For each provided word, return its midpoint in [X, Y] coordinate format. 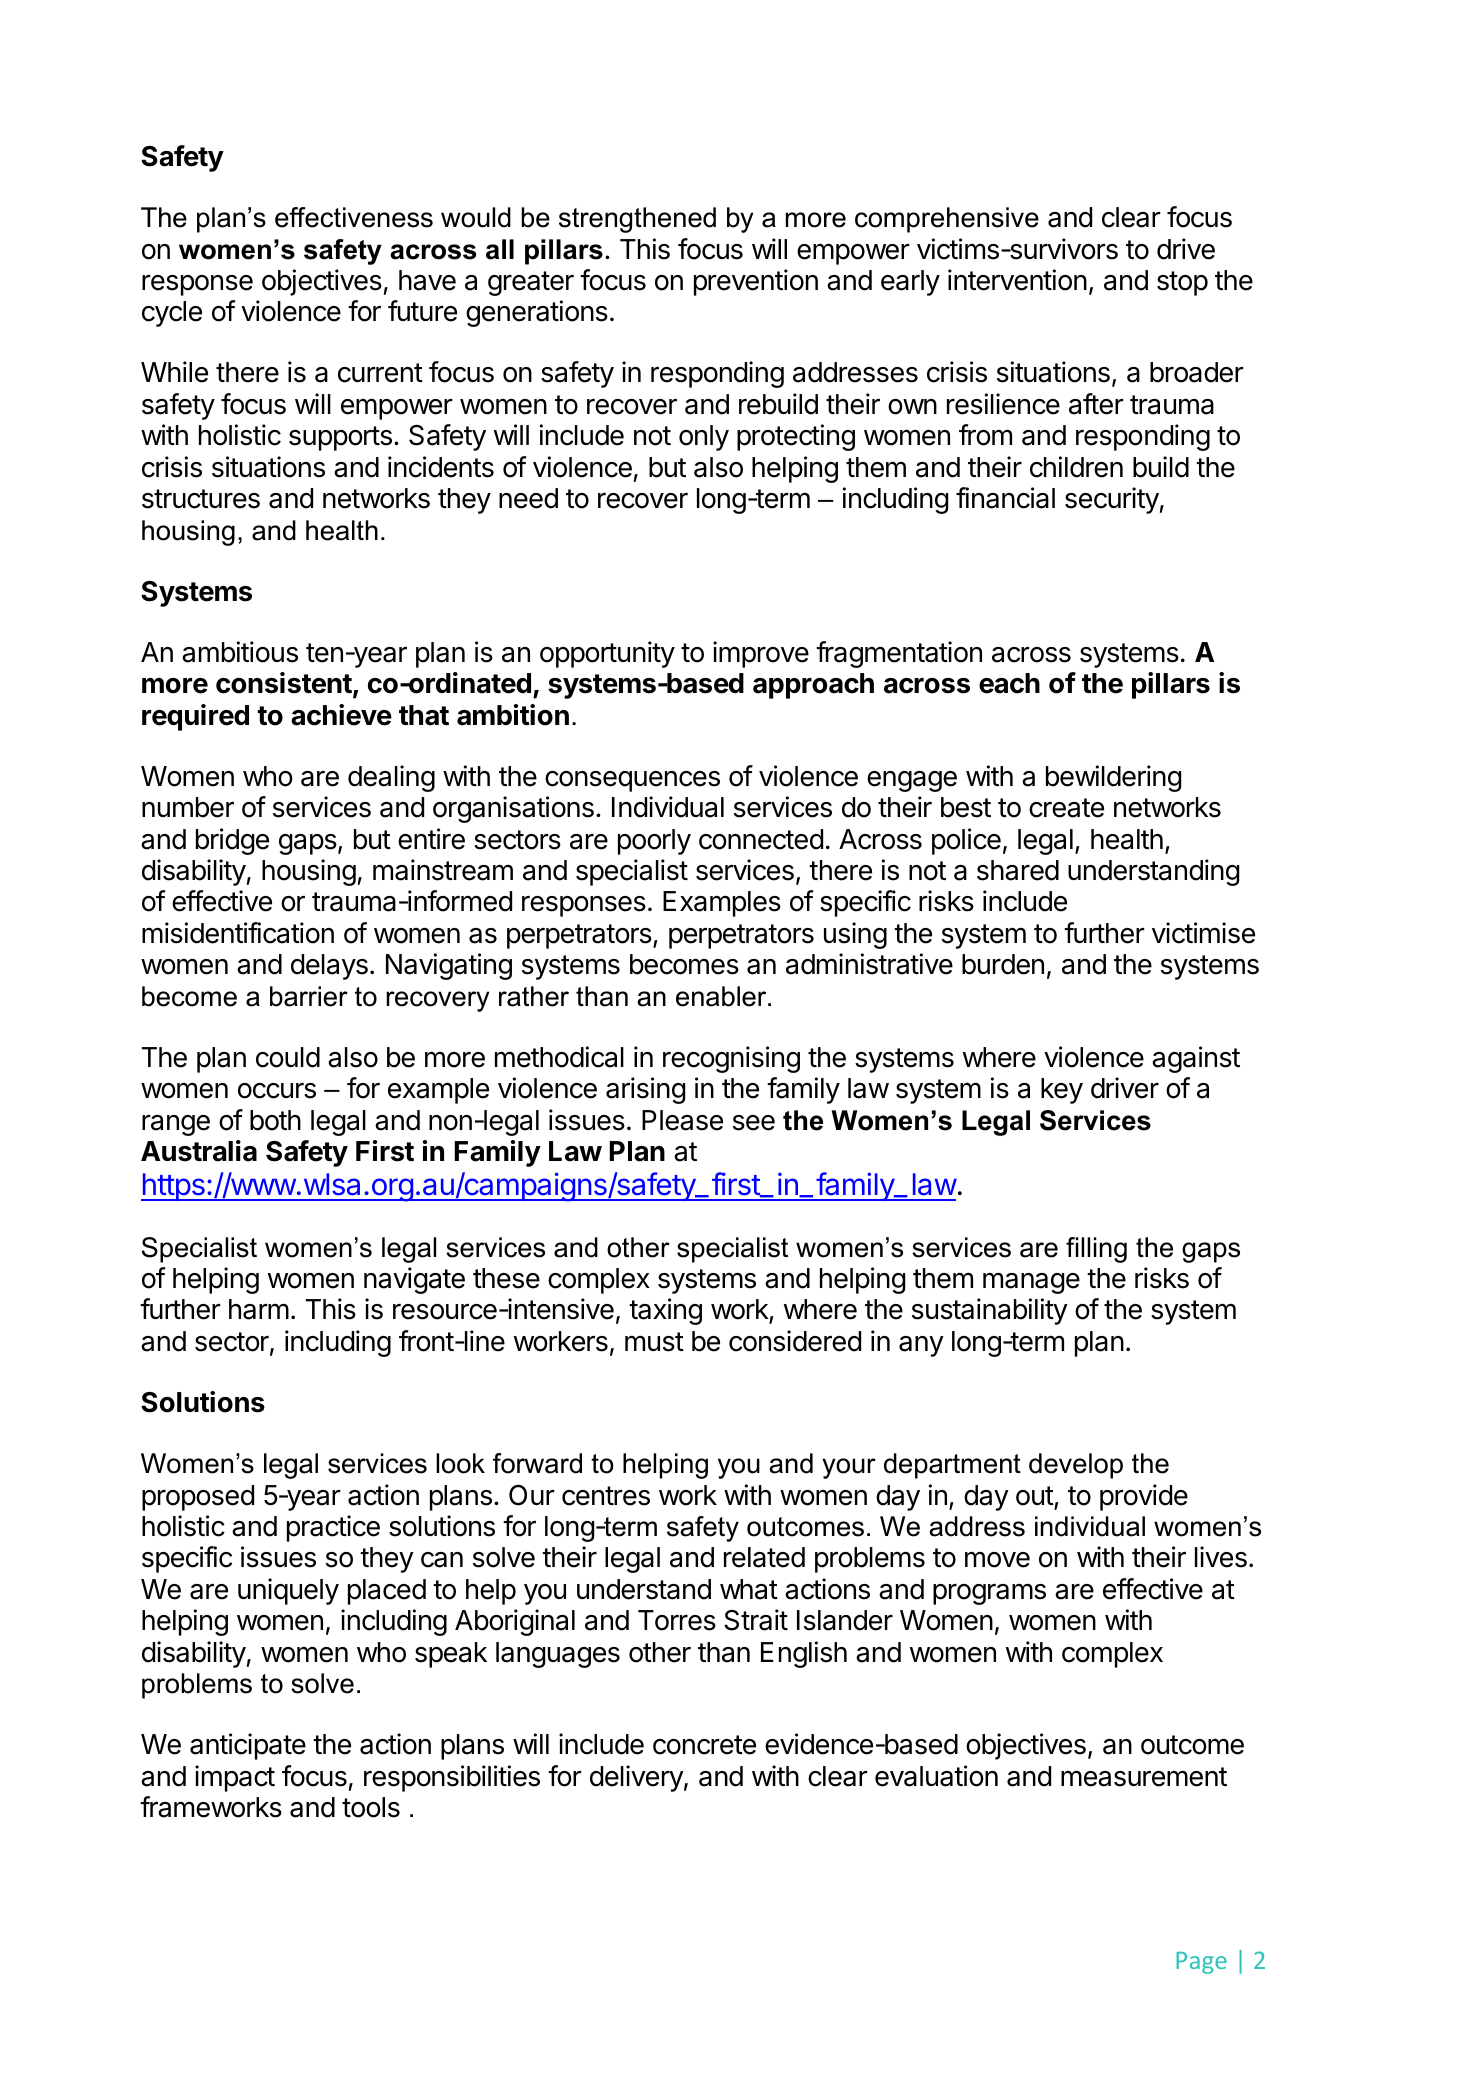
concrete [704, 1745]
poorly [654, 842]
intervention [1017, 280]
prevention [756, 282]
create [1066, 808]
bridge [232, 841]
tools [371, 1807]
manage [1031, 1283]
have [427, 280]
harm [259, 1309]
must [654, 1342]
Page [1201, 1963]
